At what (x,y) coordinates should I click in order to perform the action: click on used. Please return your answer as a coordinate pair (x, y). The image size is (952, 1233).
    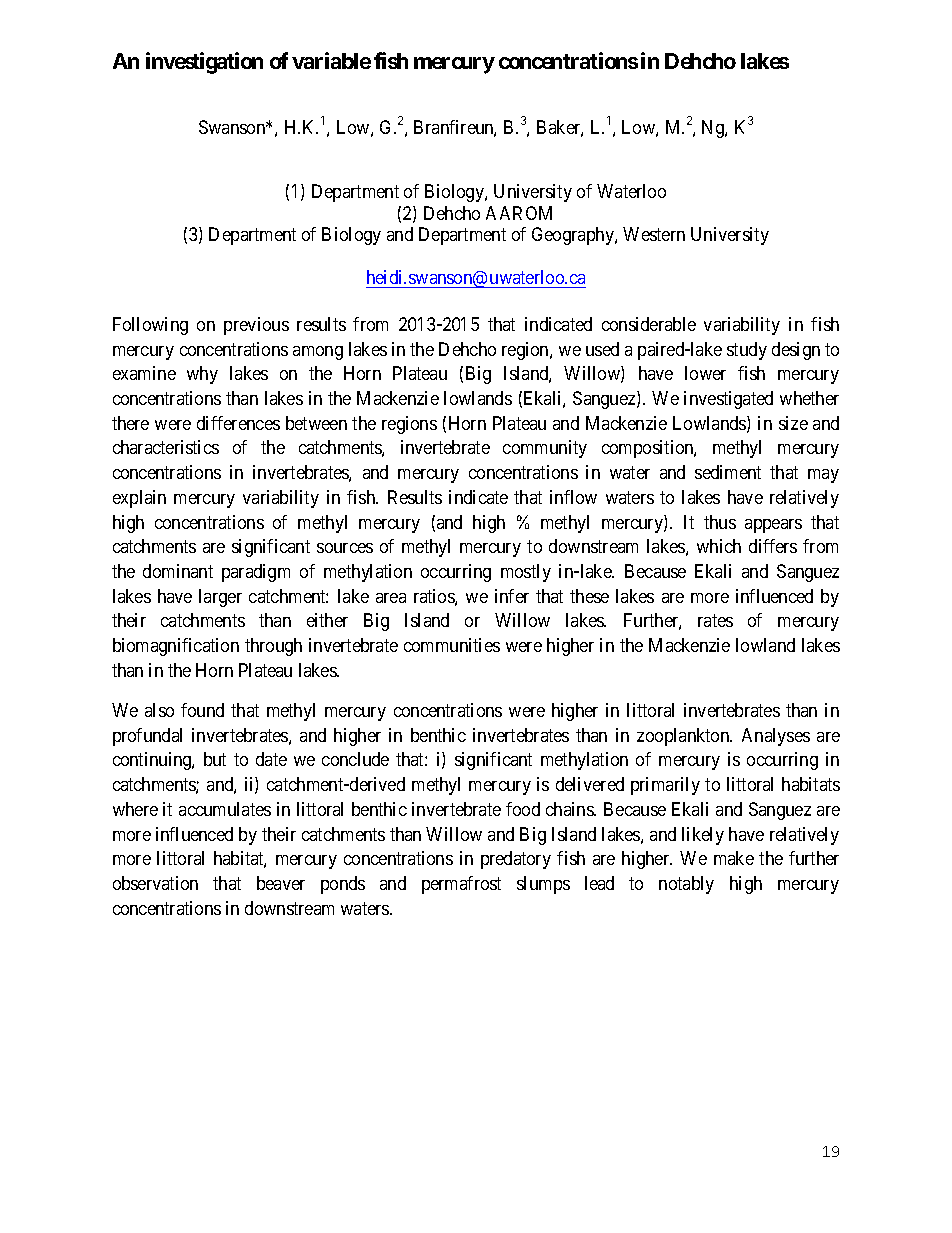
    Looking at the image, I should click on (602, 349).
